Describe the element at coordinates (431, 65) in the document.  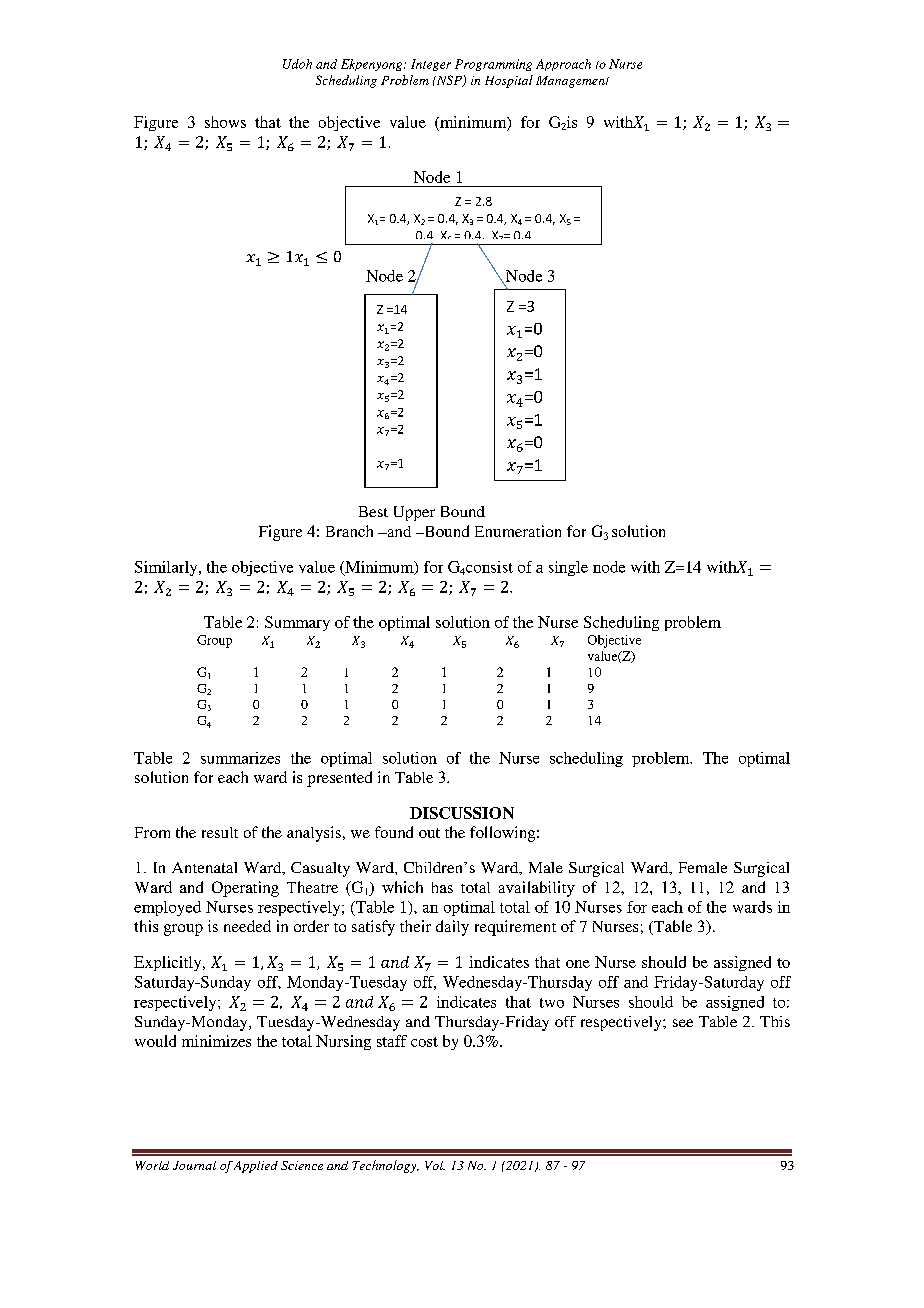
I see `Integer` at that location.
